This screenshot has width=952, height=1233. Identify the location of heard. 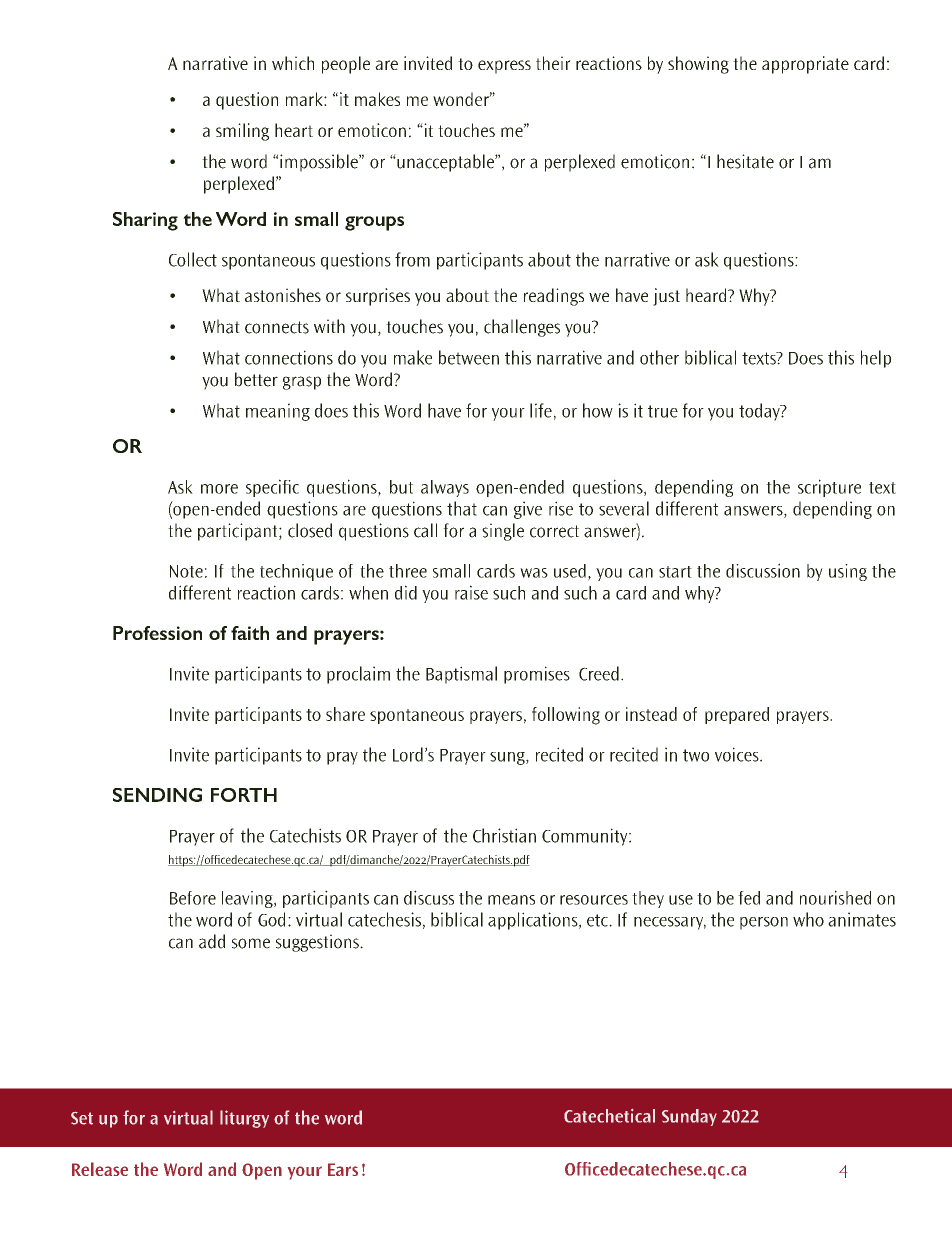
(707, 295).
